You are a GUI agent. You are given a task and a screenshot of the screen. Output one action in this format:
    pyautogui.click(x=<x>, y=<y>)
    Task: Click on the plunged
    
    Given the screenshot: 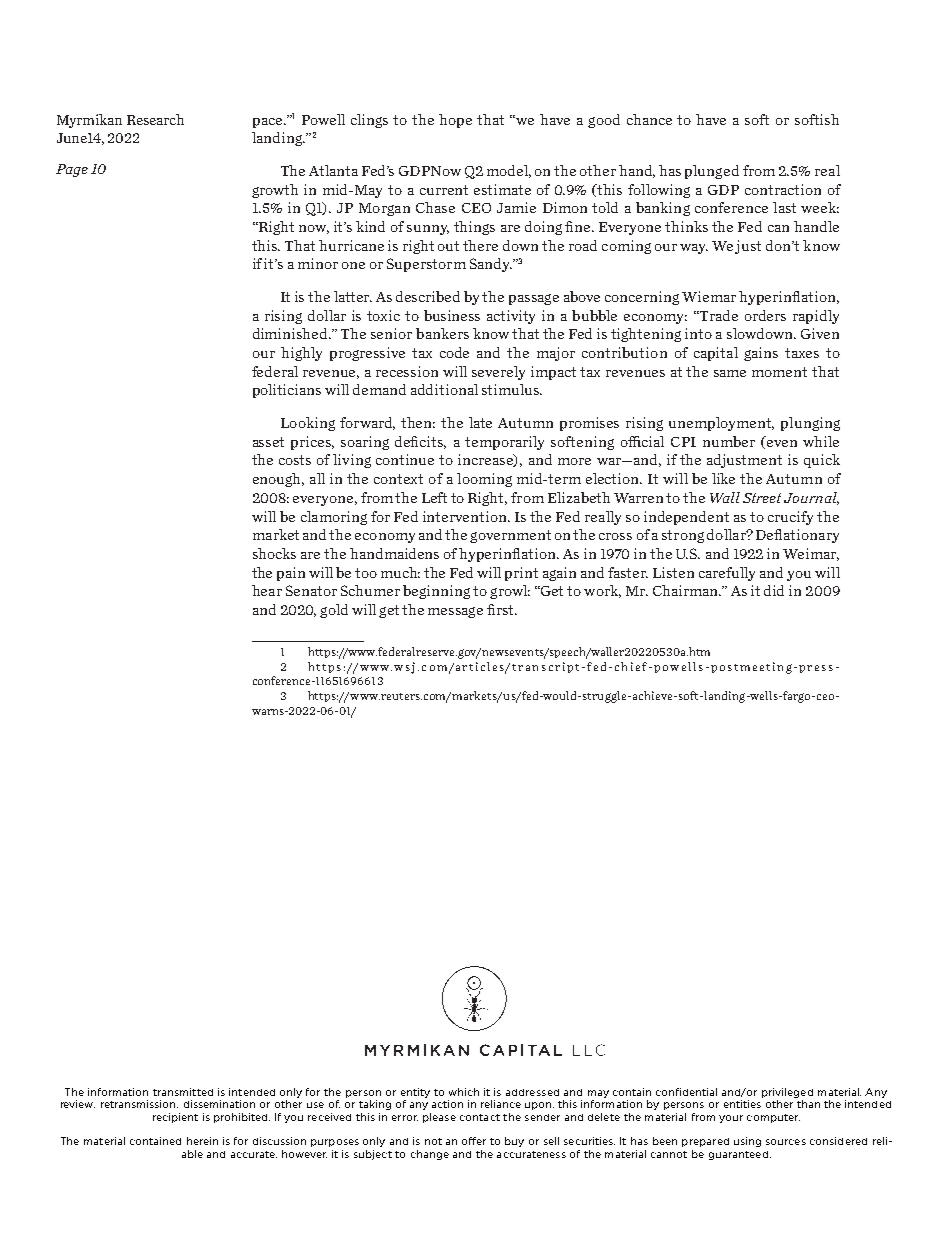 What is the action you would take?
    pyautogui.click(x=712, y=172)
